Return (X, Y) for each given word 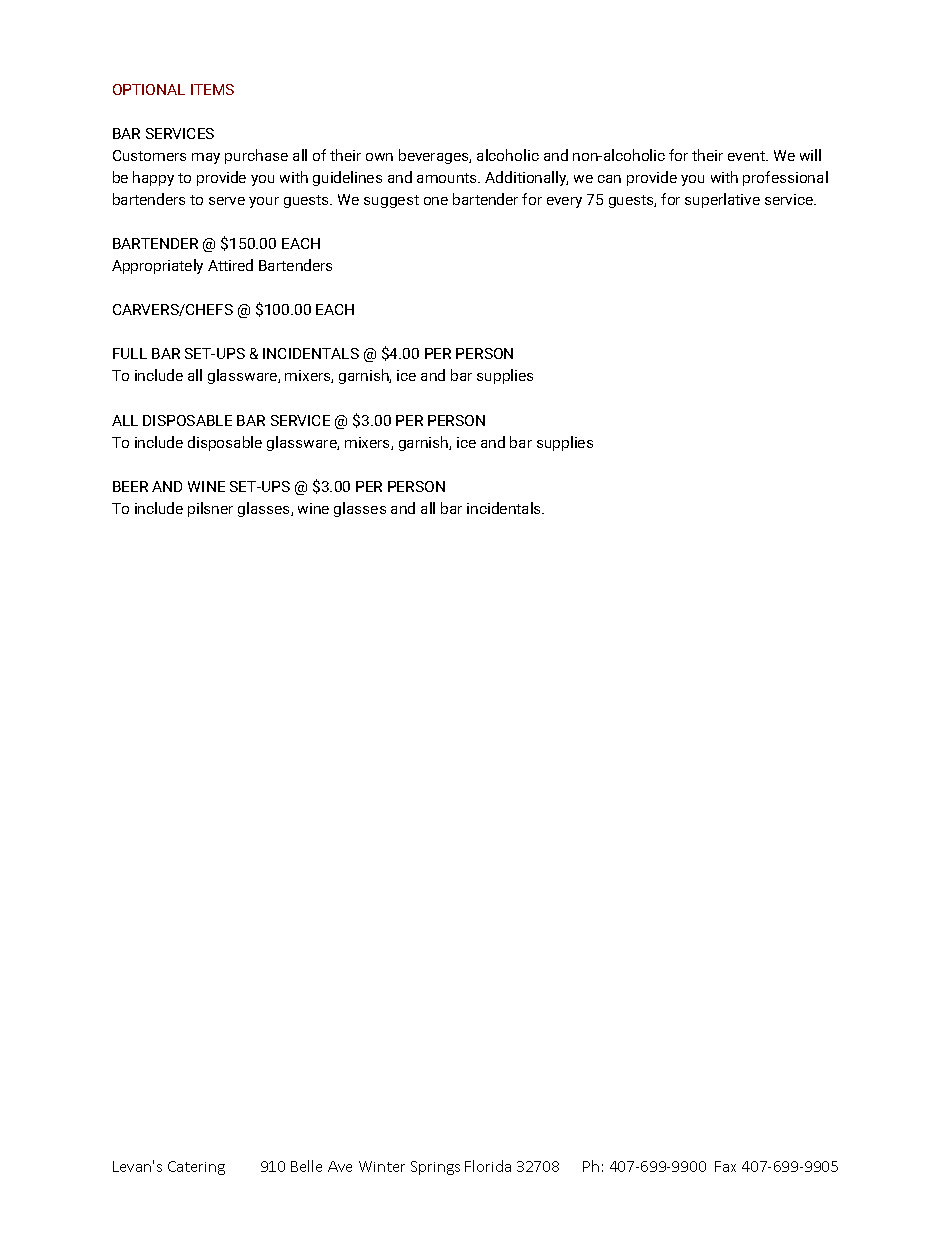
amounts (448, 178)
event (747, 156)
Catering (196, 1168)
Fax (725, 1166)
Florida (488, 1166)
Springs (435, 1168)
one (436, 201)
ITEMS (212, 89)
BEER (130, 486)
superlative (722, 200)
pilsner (210, 509)
